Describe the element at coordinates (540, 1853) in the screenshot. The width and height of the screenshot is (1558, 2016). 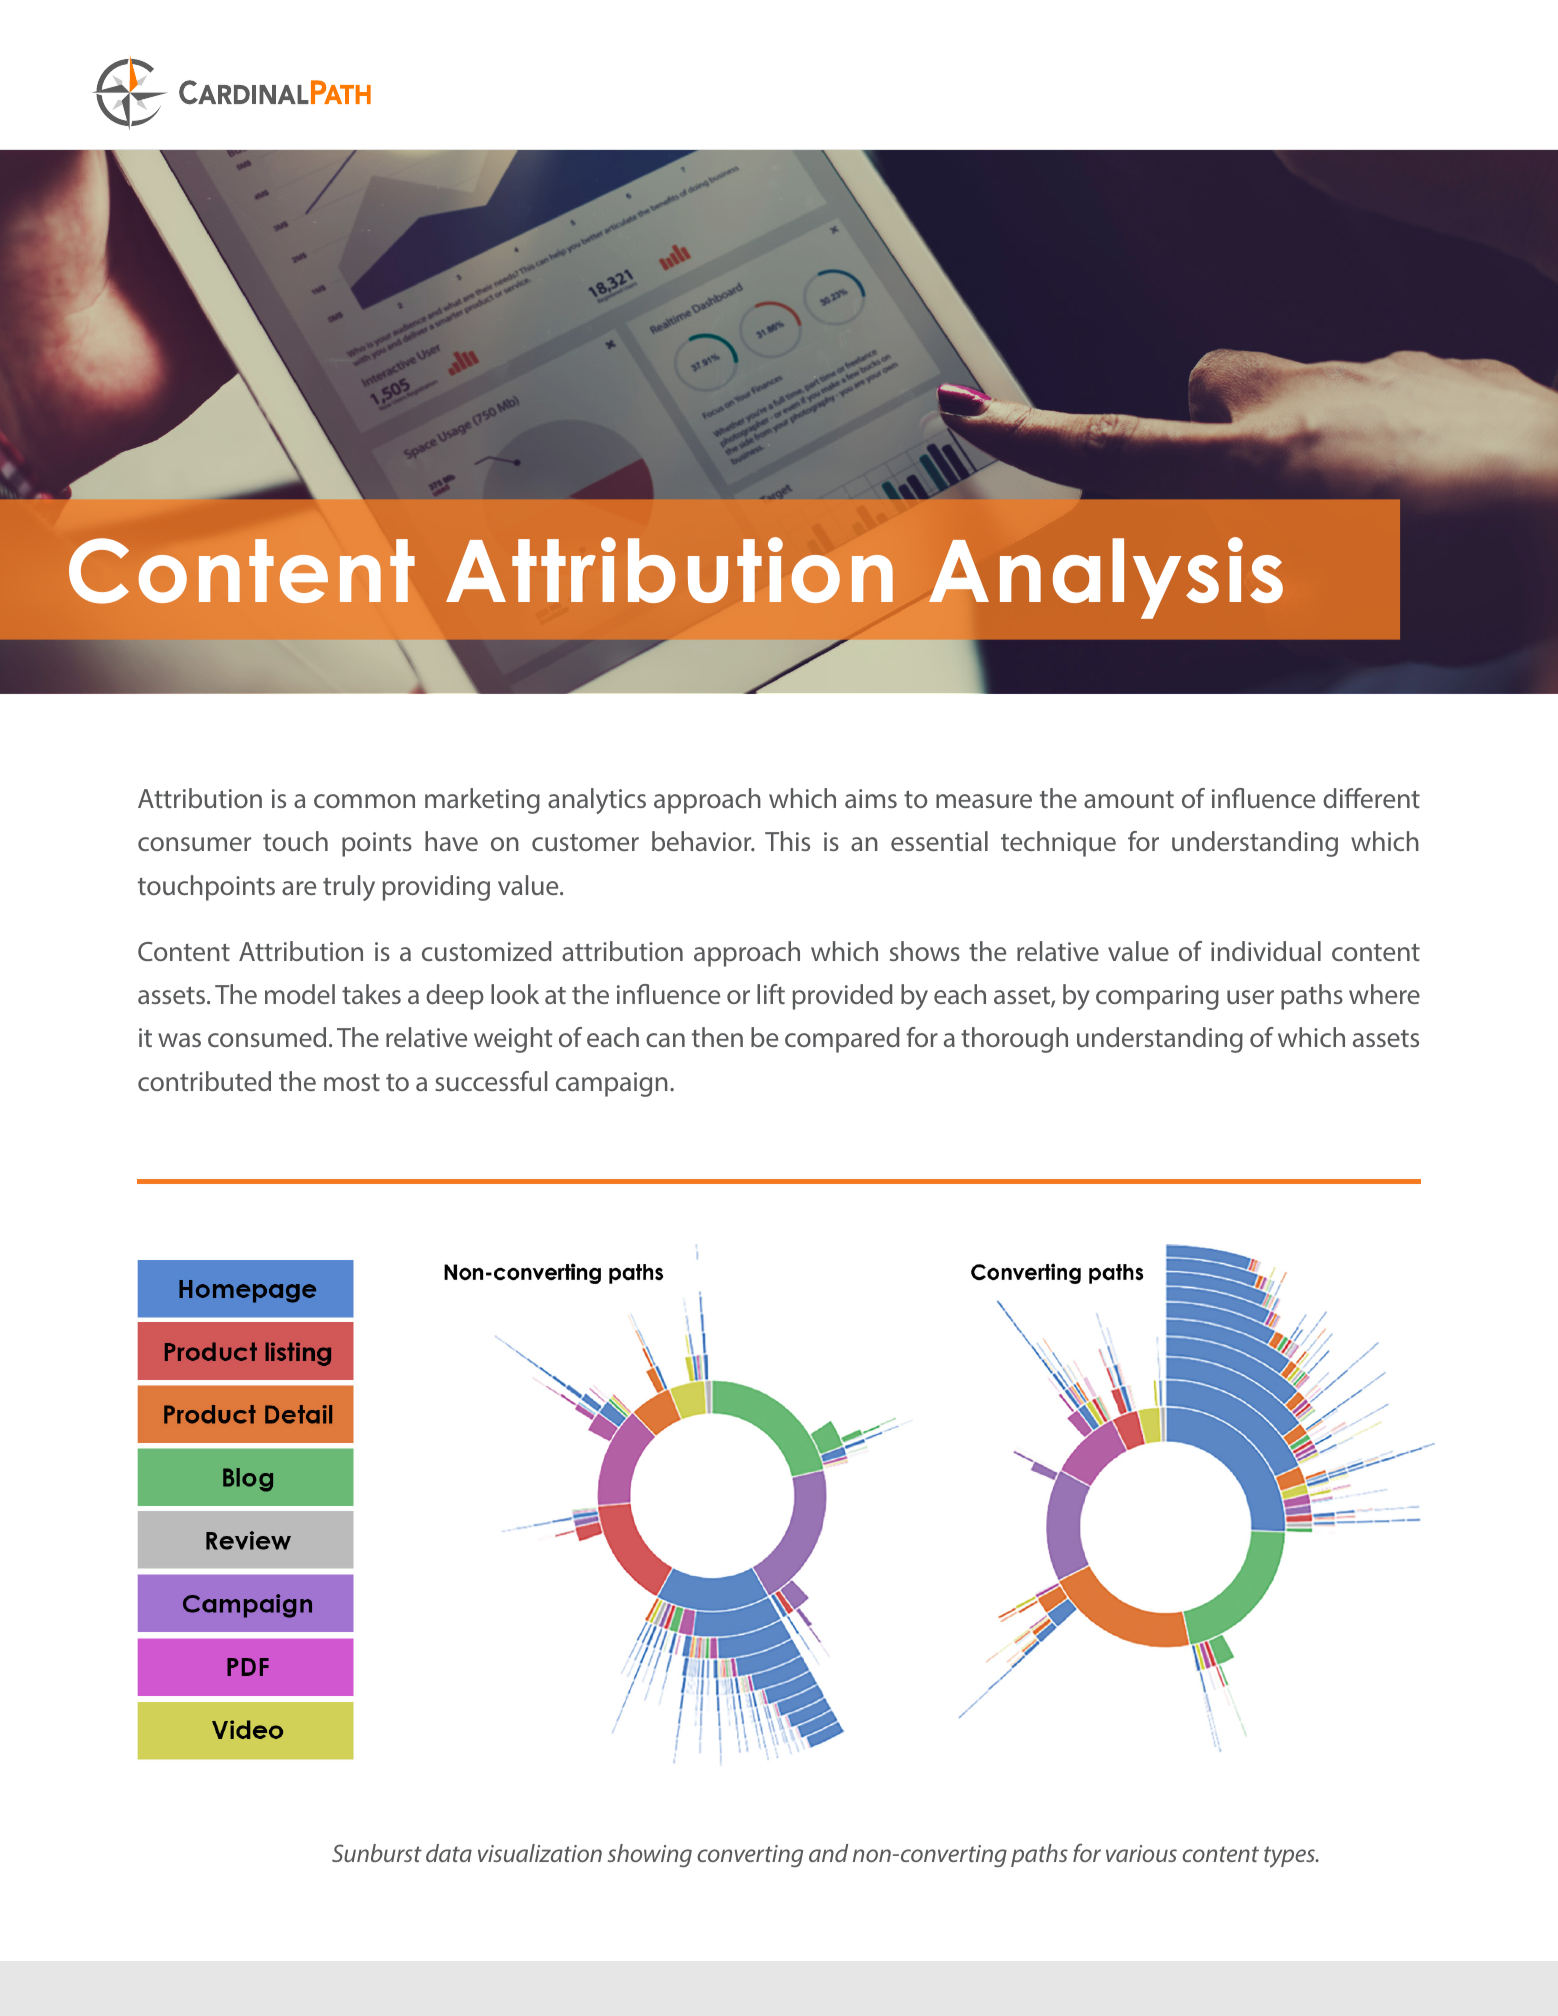
I see `visualization` at that location.
